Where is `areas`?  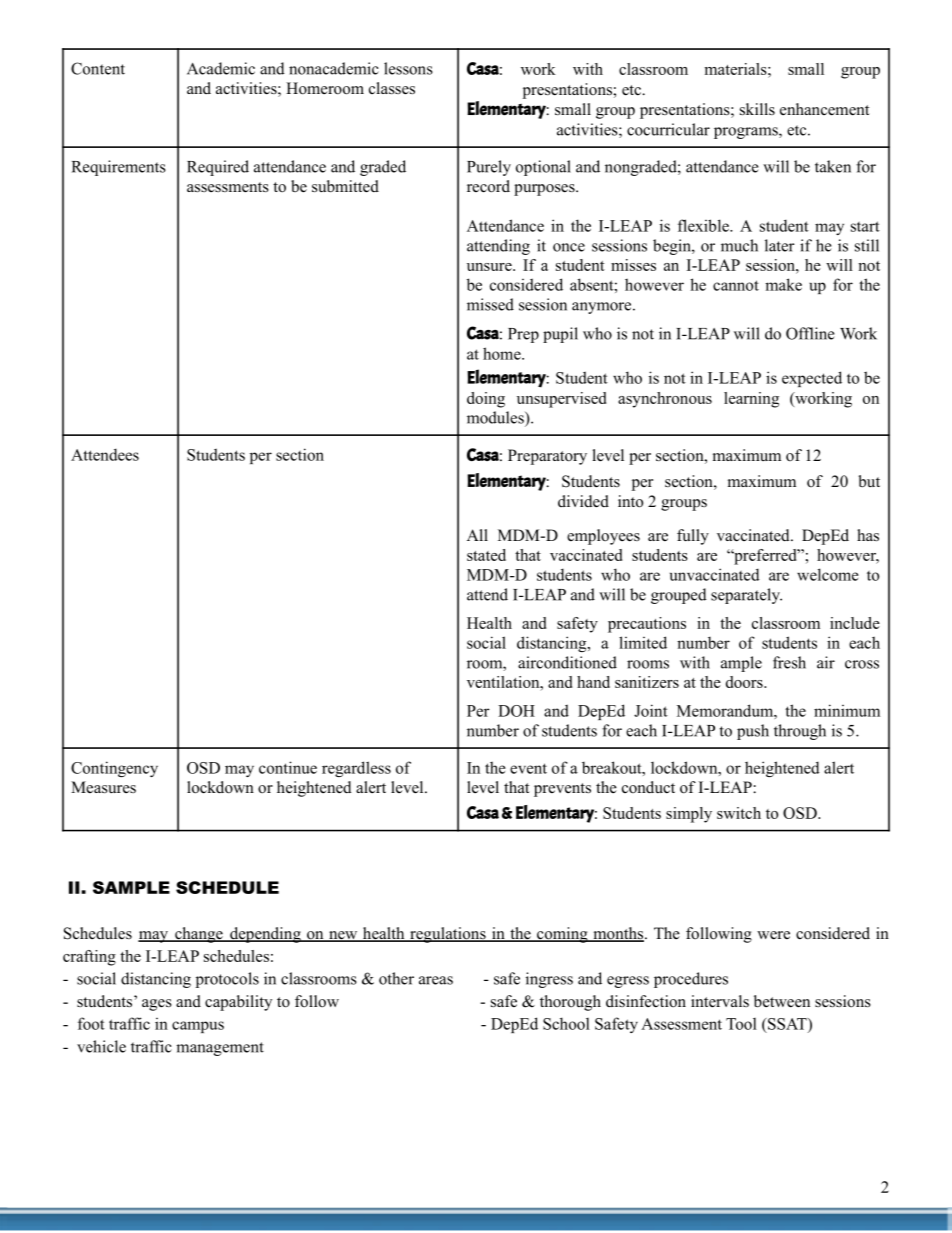 areas is located at coordinates (436, 980).
